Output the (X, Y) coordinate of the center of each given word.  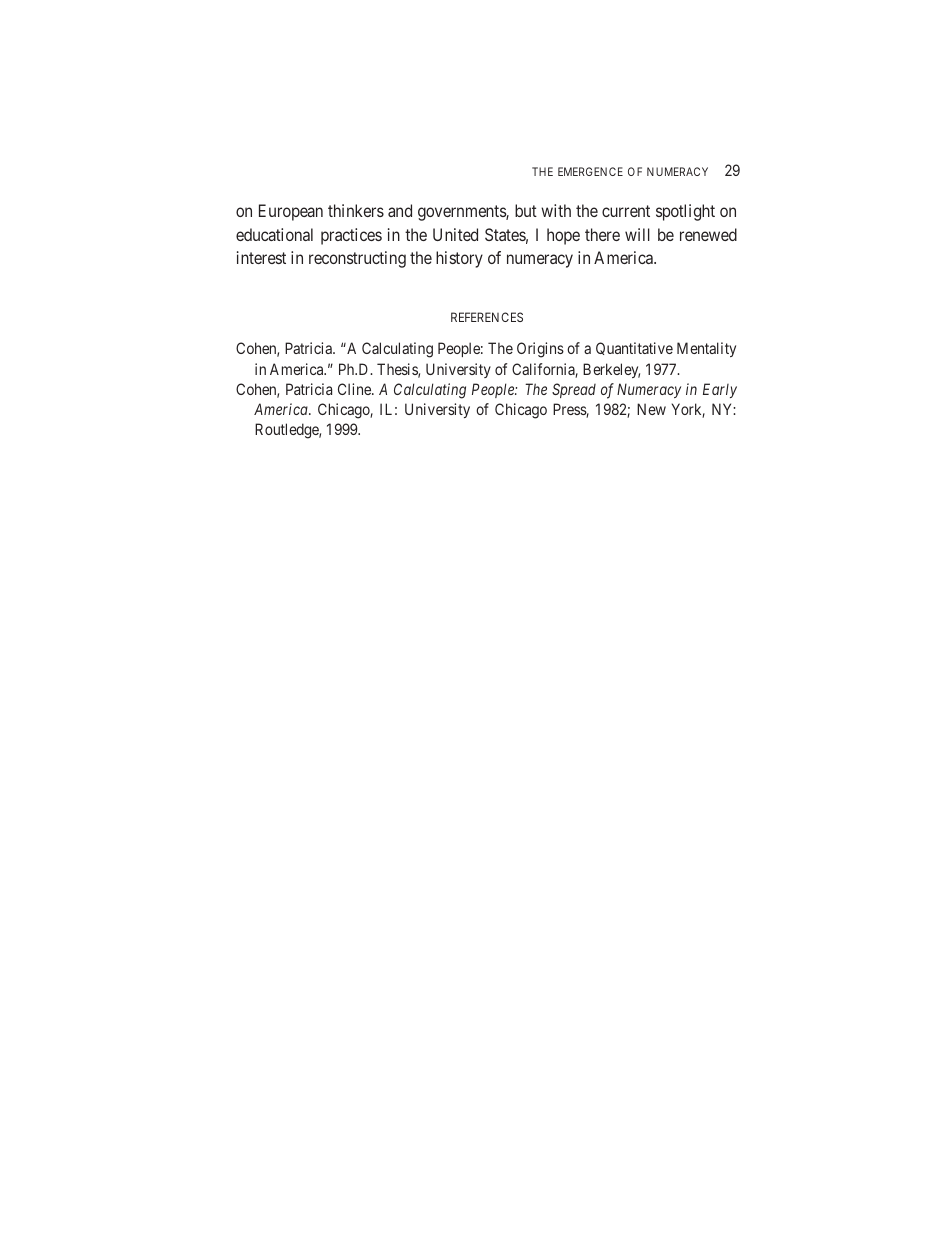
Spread (574, 390)
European (291, 212)
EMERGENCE (590, 171)
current (626, 211)
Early (720, 390)
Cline (355, 389)
